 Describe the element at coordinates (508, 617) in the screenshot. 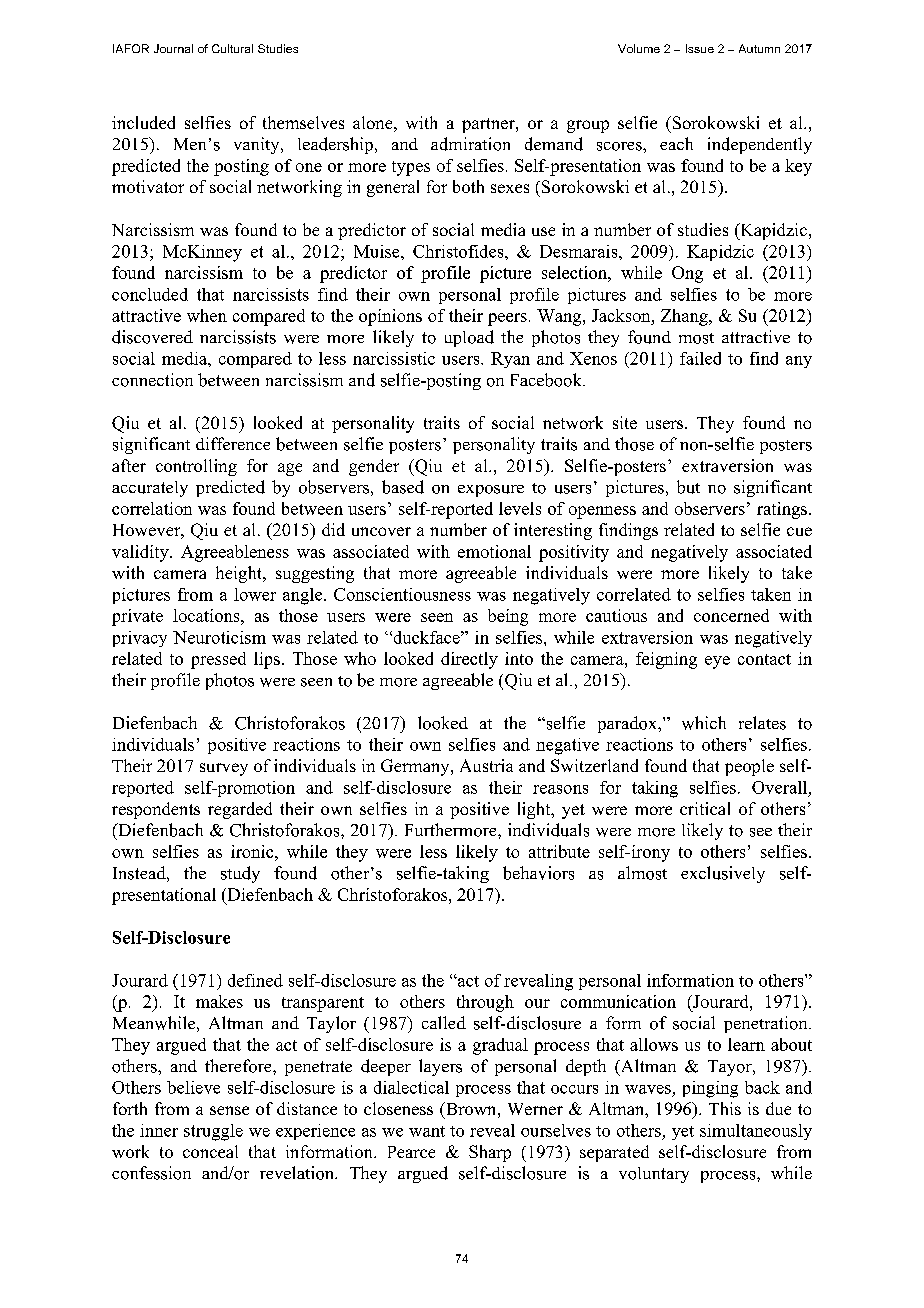

I see `being` at that location.
